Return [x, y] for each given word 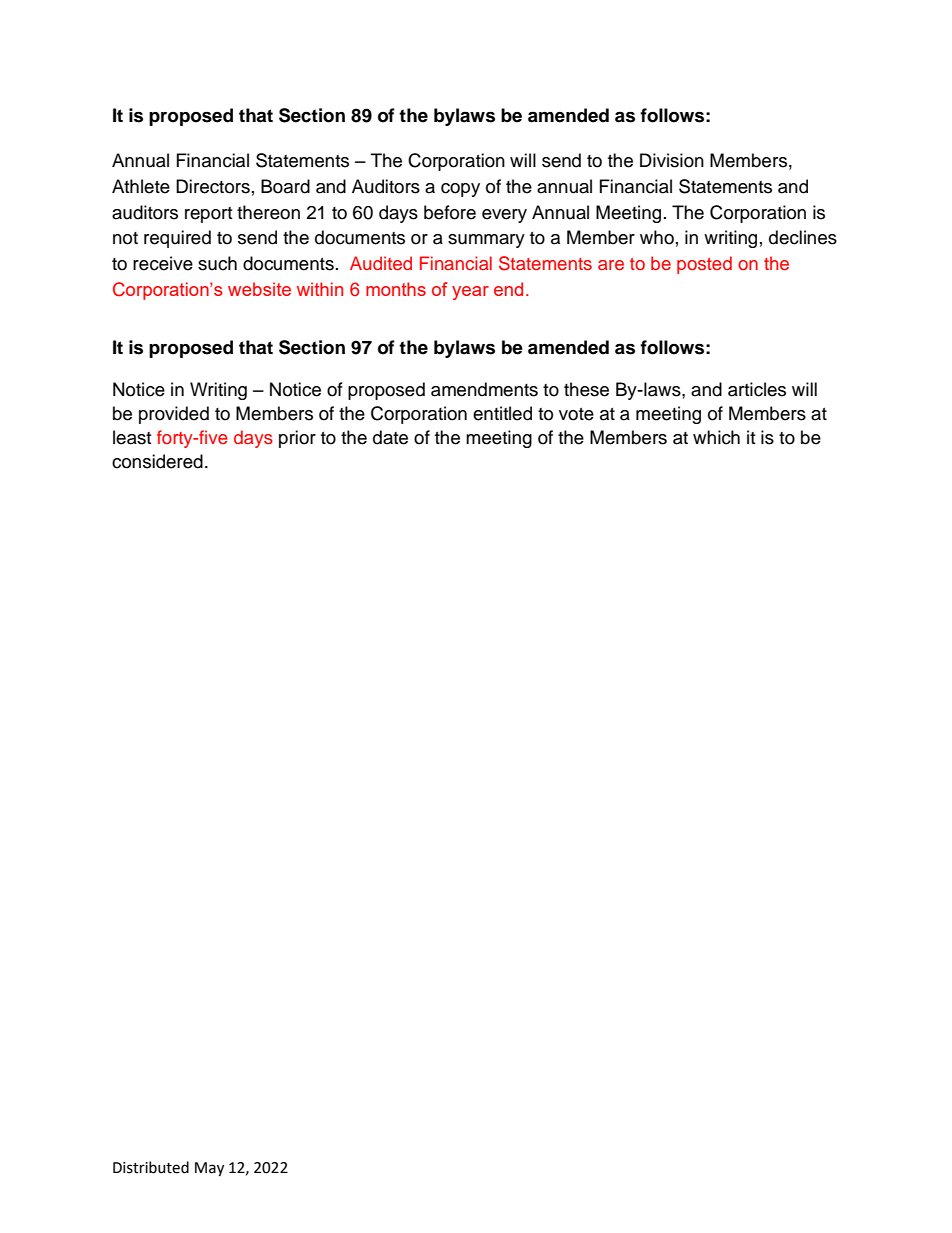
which [716, 437]
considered [157, 461]
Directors [213, 186]
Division [672, 160]
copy [460, 190]
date [390, 437]
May [209, 1169]
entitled [502, 413]
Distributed [151, 1167]
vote [576, 414]
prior [297, 439]
